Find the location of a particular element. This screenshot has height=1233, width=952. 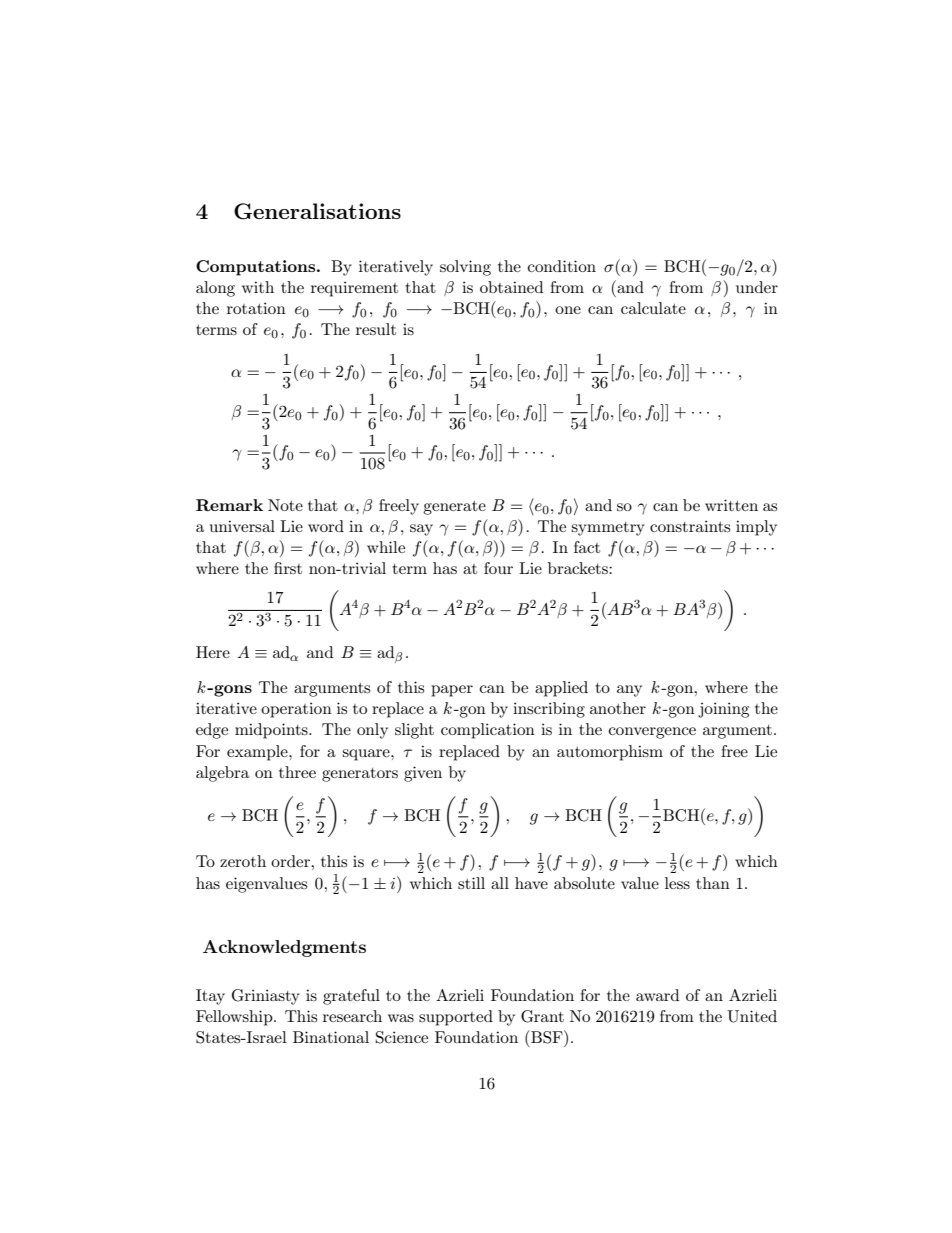

Fellowship is located at coordinates (235, 1018).
